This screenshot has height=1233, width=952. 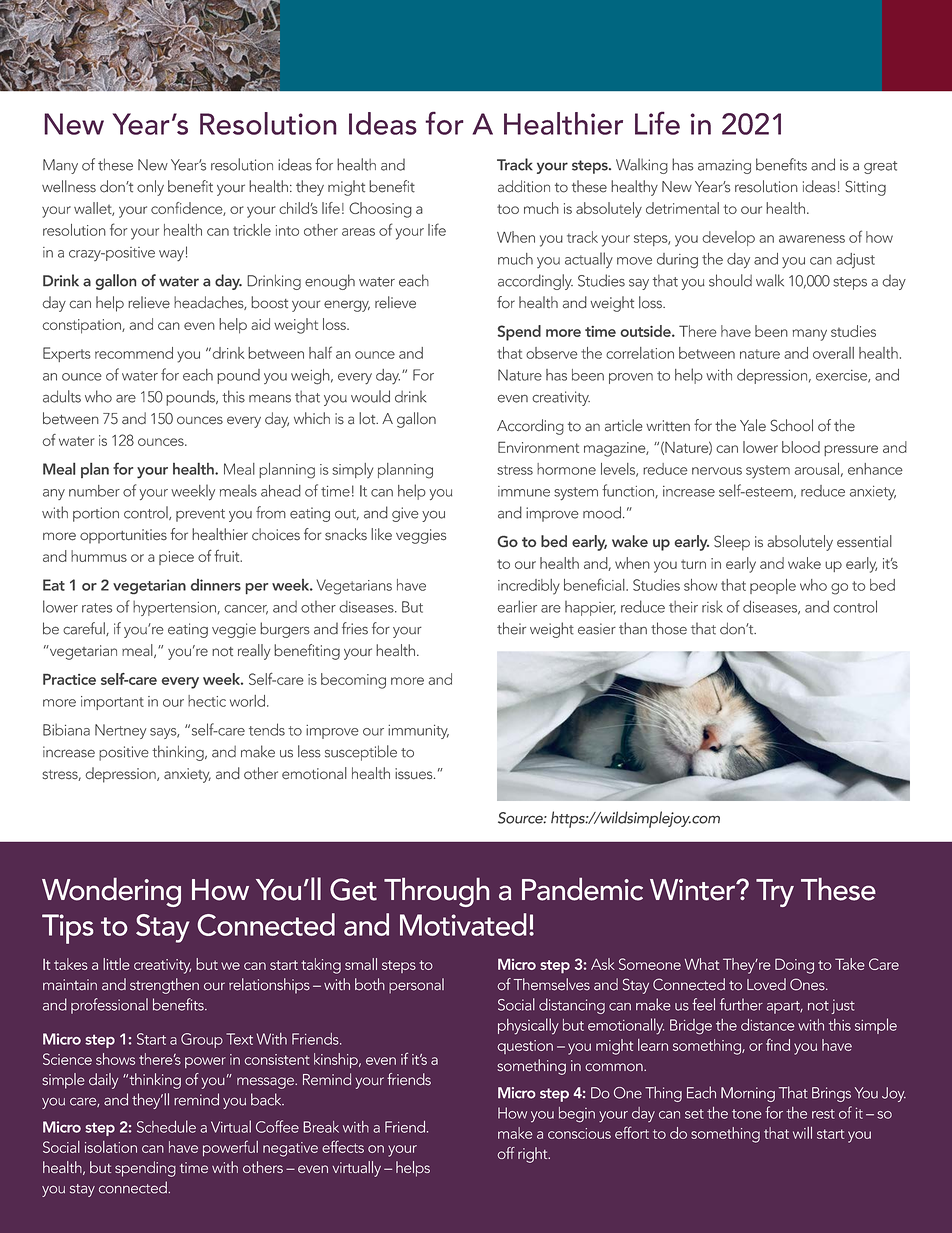 I want to click on risk, so click(x=712, y=607).
